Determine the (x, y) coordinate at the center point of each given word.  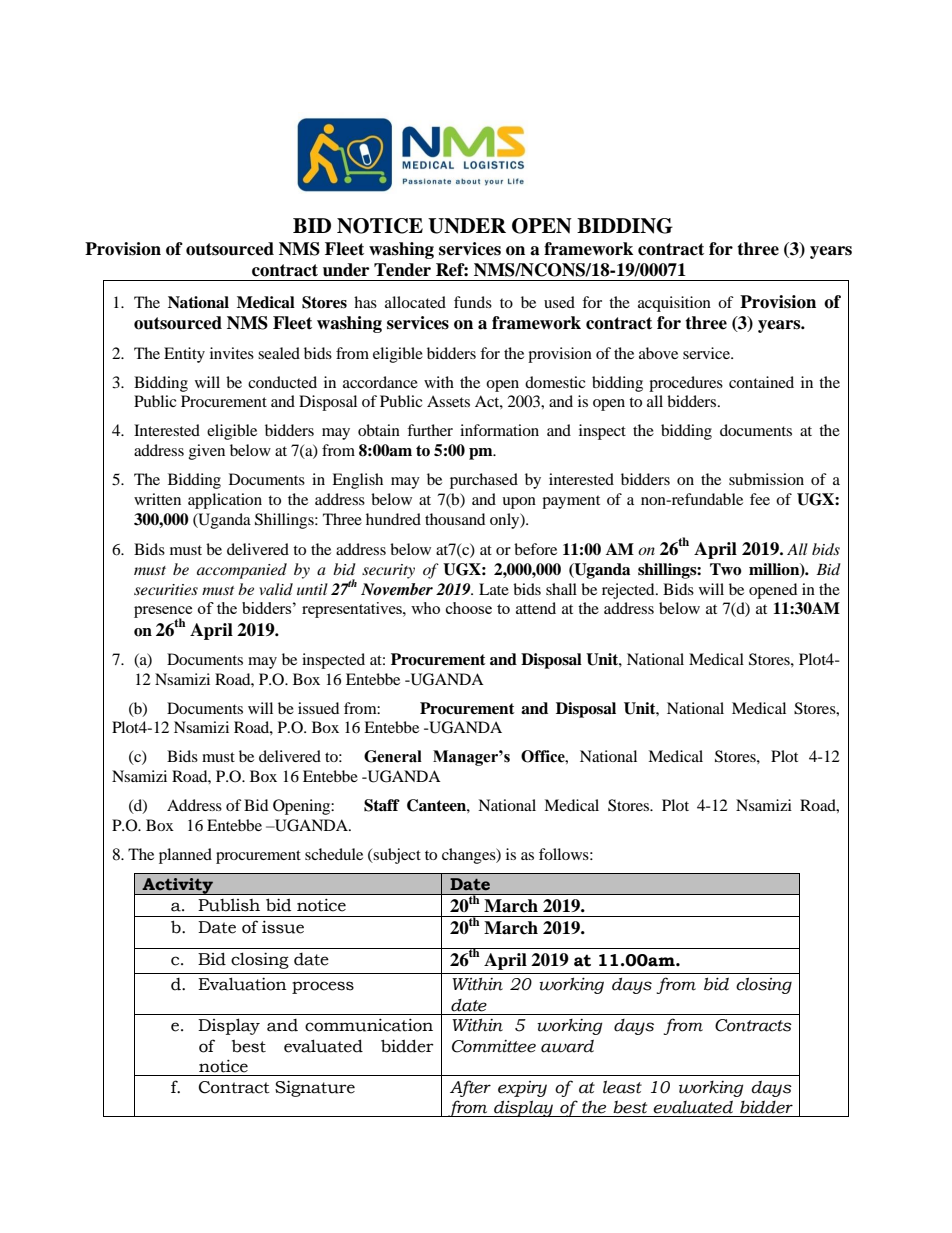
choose (469, 608)
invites (232, 353)
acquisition (674, 304)
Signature (315, 1088)
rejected (629, 591)
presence (163, 613)
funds (473, 302)
